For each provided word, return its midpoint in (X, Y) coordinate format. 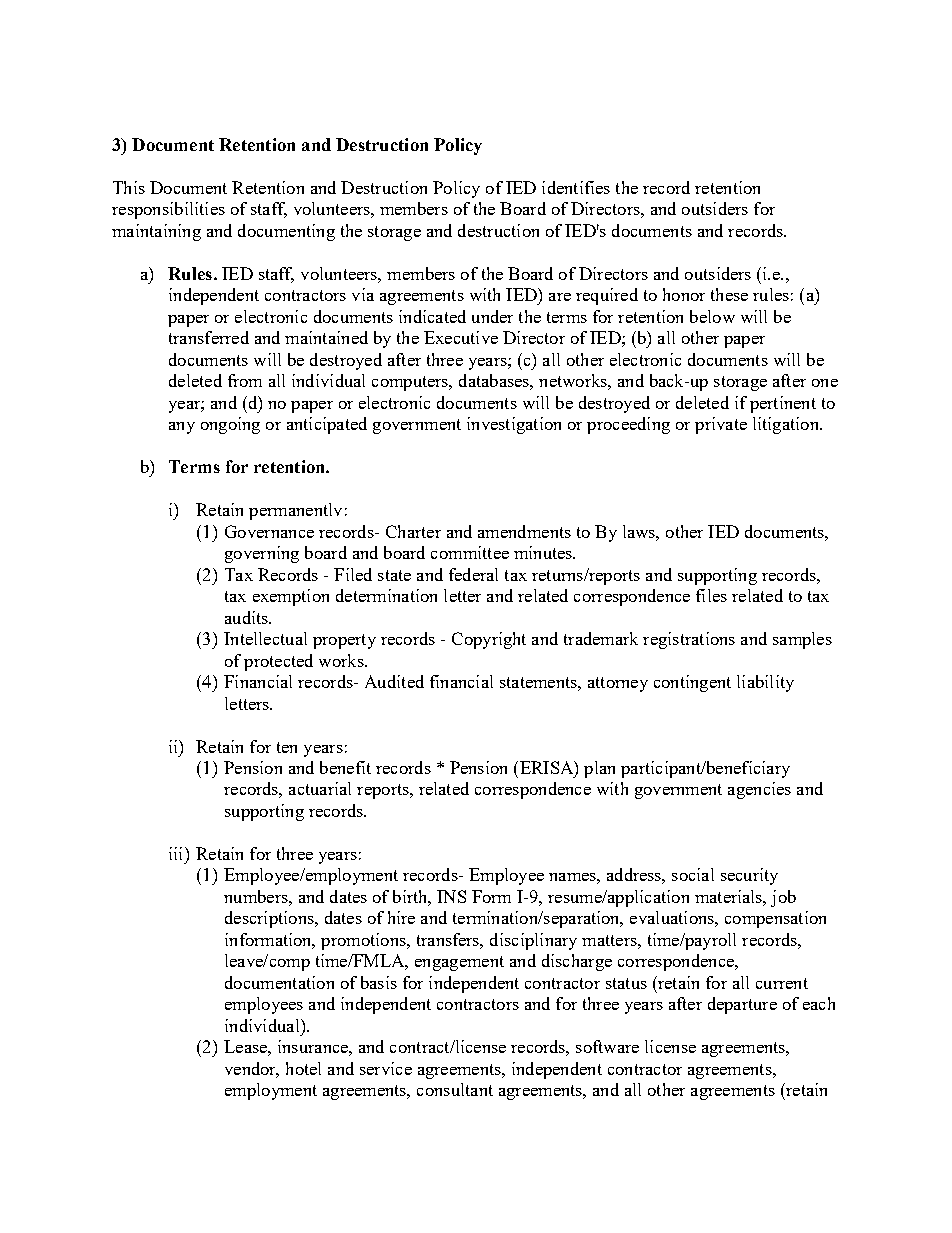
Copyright (489, 640)
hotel (303, 1068)
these (729, 294)
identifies (576, 187)
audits (247, 617)
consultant (455, 1089)
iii (177, 853)
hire (401, 917)
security (749, 876)
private (721, 425)
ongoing (230, 425)
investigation (514, 425)
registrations (689, 640)
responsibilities (168, 210)
